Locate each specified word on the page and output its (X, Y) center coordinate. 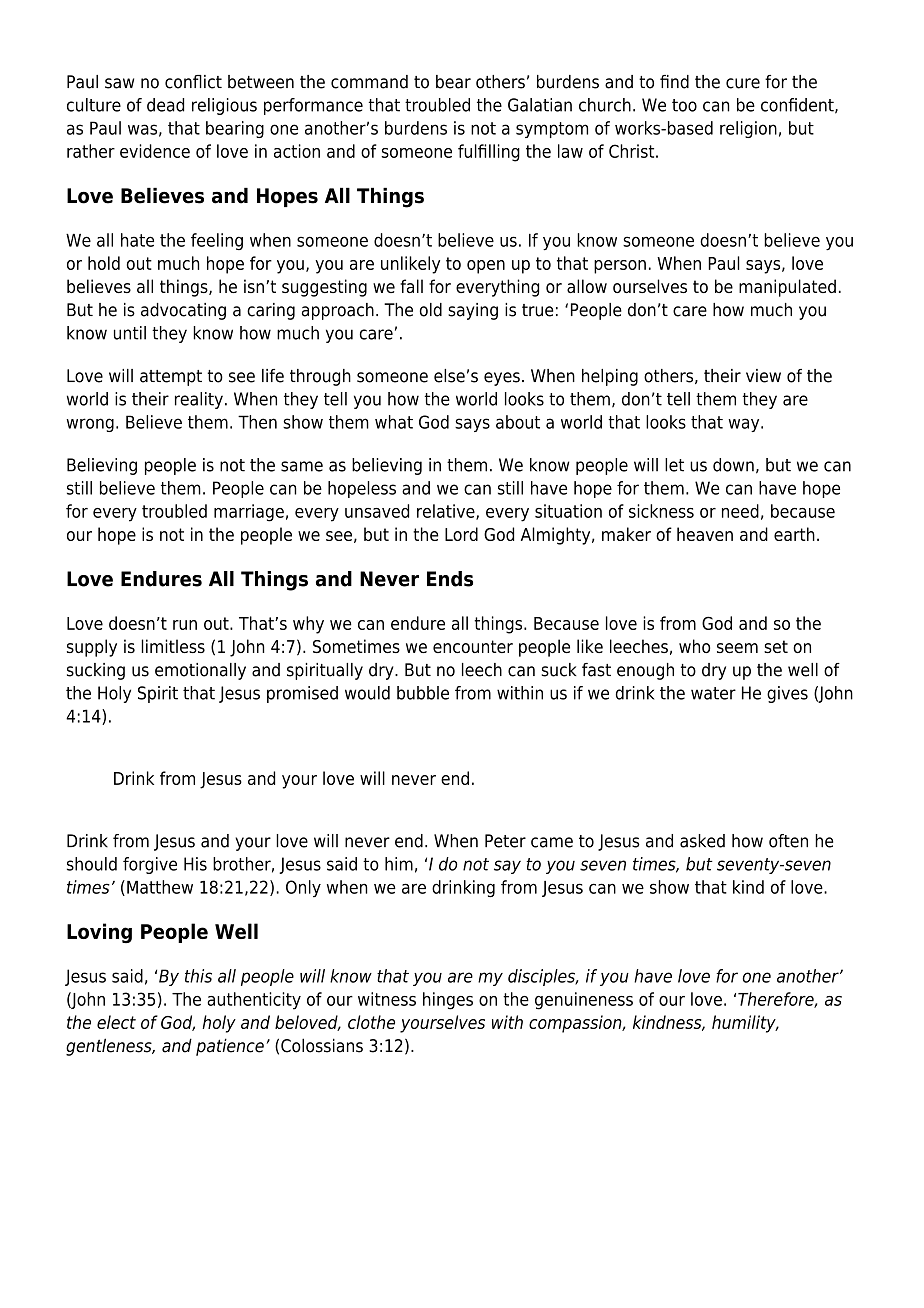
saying (473, 311)
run (185, 625)
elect (116, 1022)
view (763, 376)
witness (387, 999)
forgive (150, 865)
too (684, 105)
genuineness (584, 1001)
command (369, 82)
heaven (705, 534)
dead (165, 105)
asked (702, 841)
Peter (505, 841)
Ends (450, 579)
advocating (183, 311)
